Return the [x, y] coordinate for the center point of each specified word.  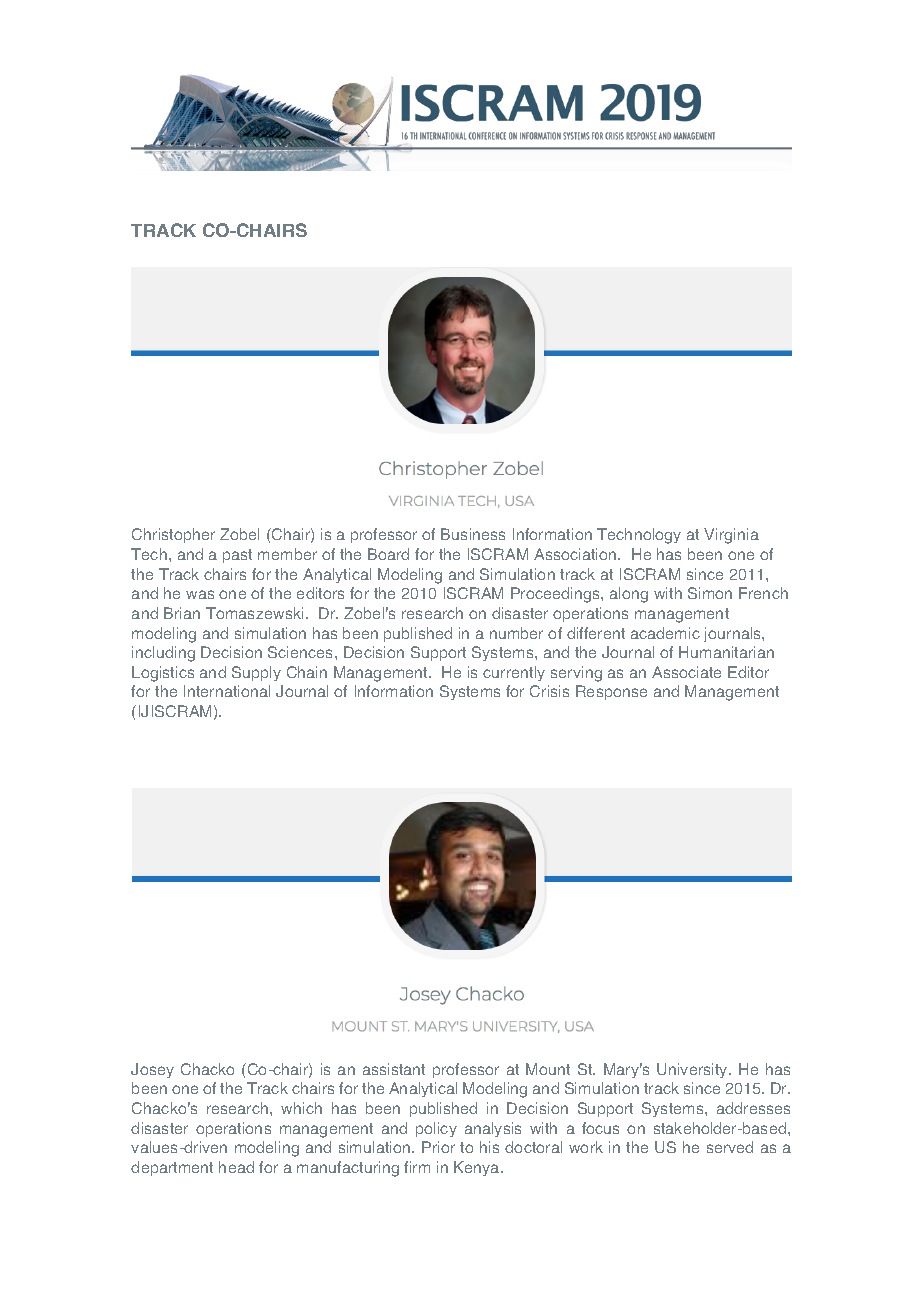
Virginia [731, 536]
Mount [548, 1069]
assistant [394, 1069]
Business [473, 534]
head [236, 1167]
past [237, 556]
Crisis [549, 691]
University [693, 1070]
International [227, 691]
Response [611, 692]
